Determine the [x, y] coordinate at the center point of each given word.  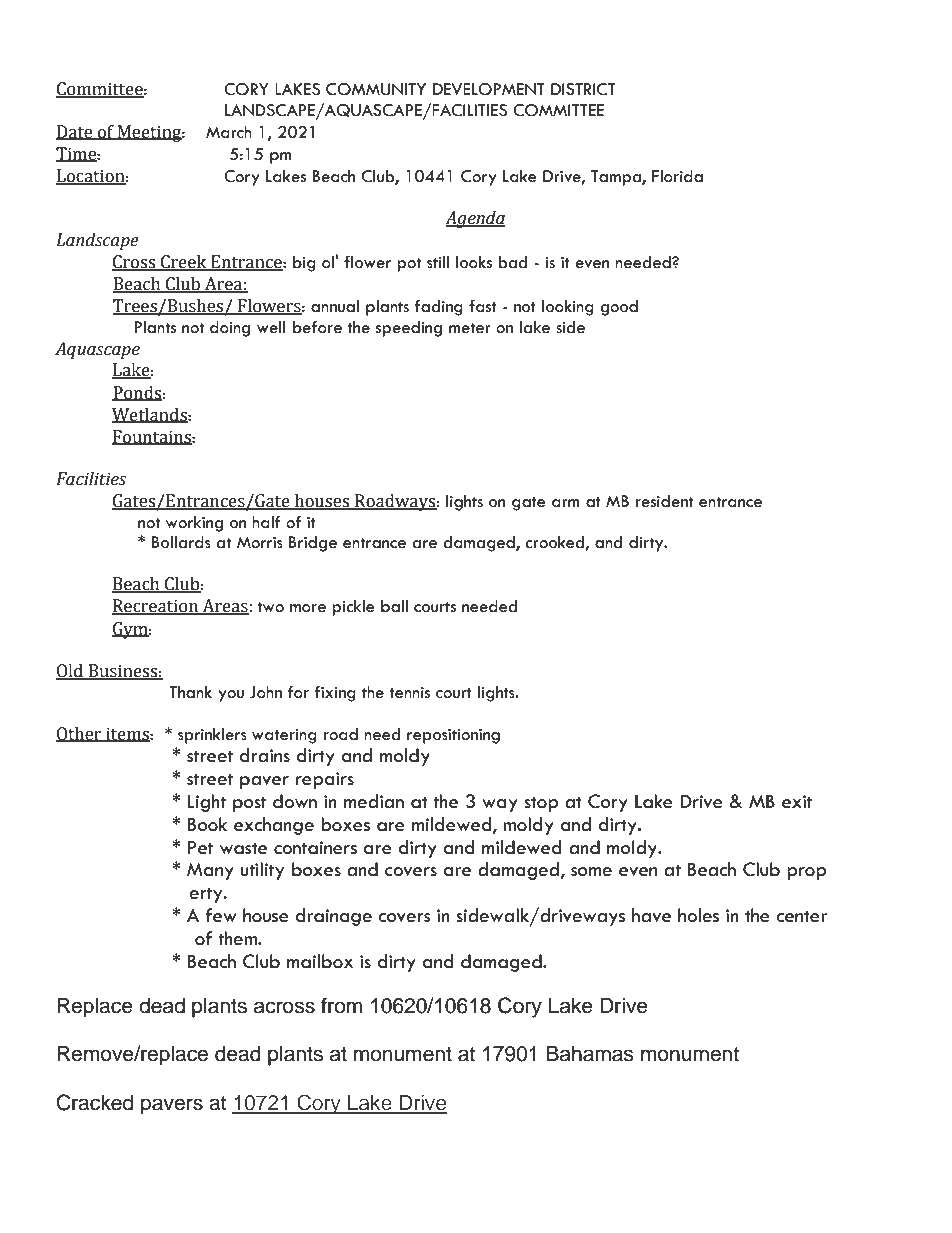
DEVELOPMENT [489, 89]
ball [394, 606]
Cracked [95, 1102]
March [229, 132]
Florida [677, 176]
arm [566, 503]
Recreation [156, 607]
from [341, 1005]
